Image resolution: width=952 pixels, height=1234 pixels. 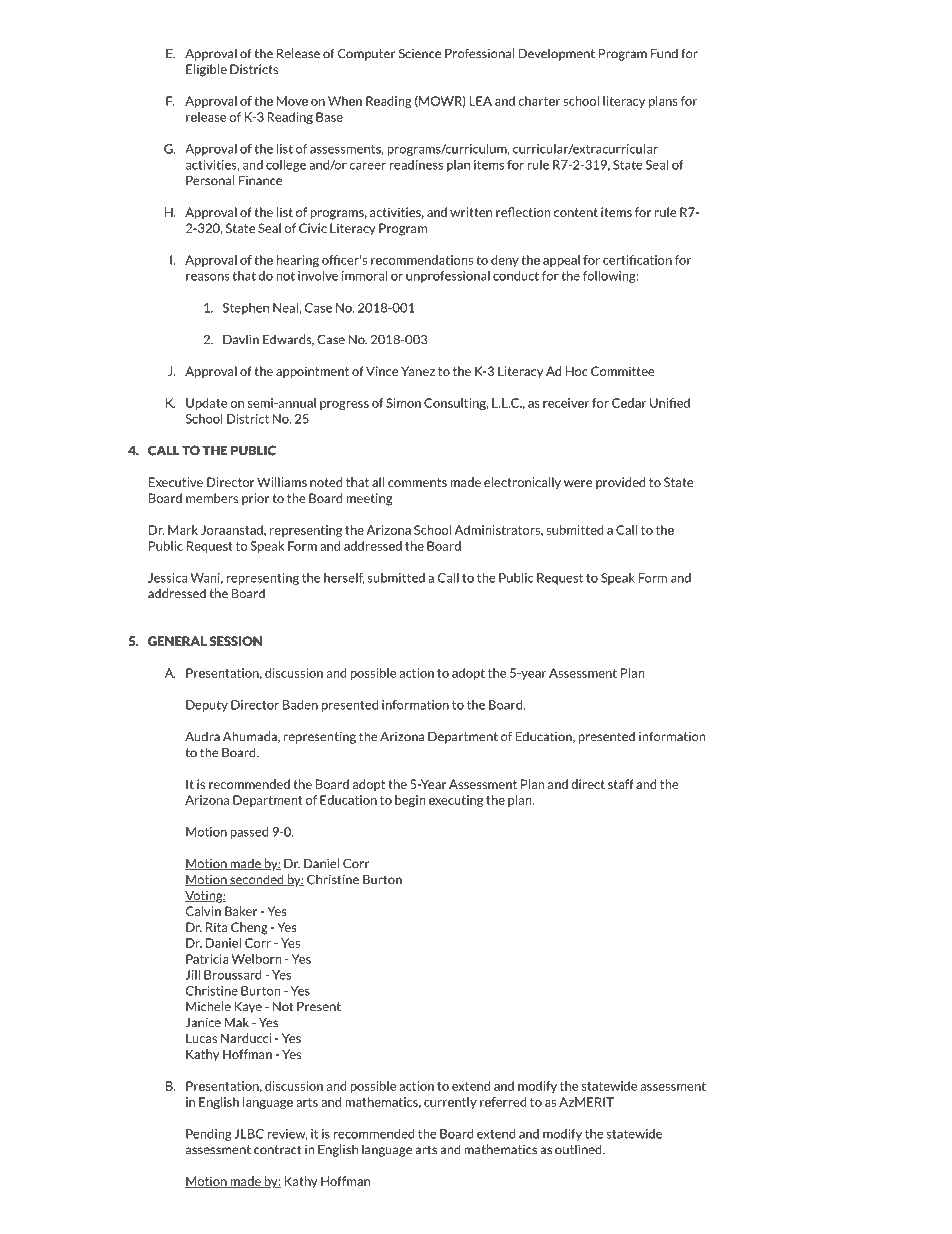 I want to click on Development, so click(x=557, y=54).
